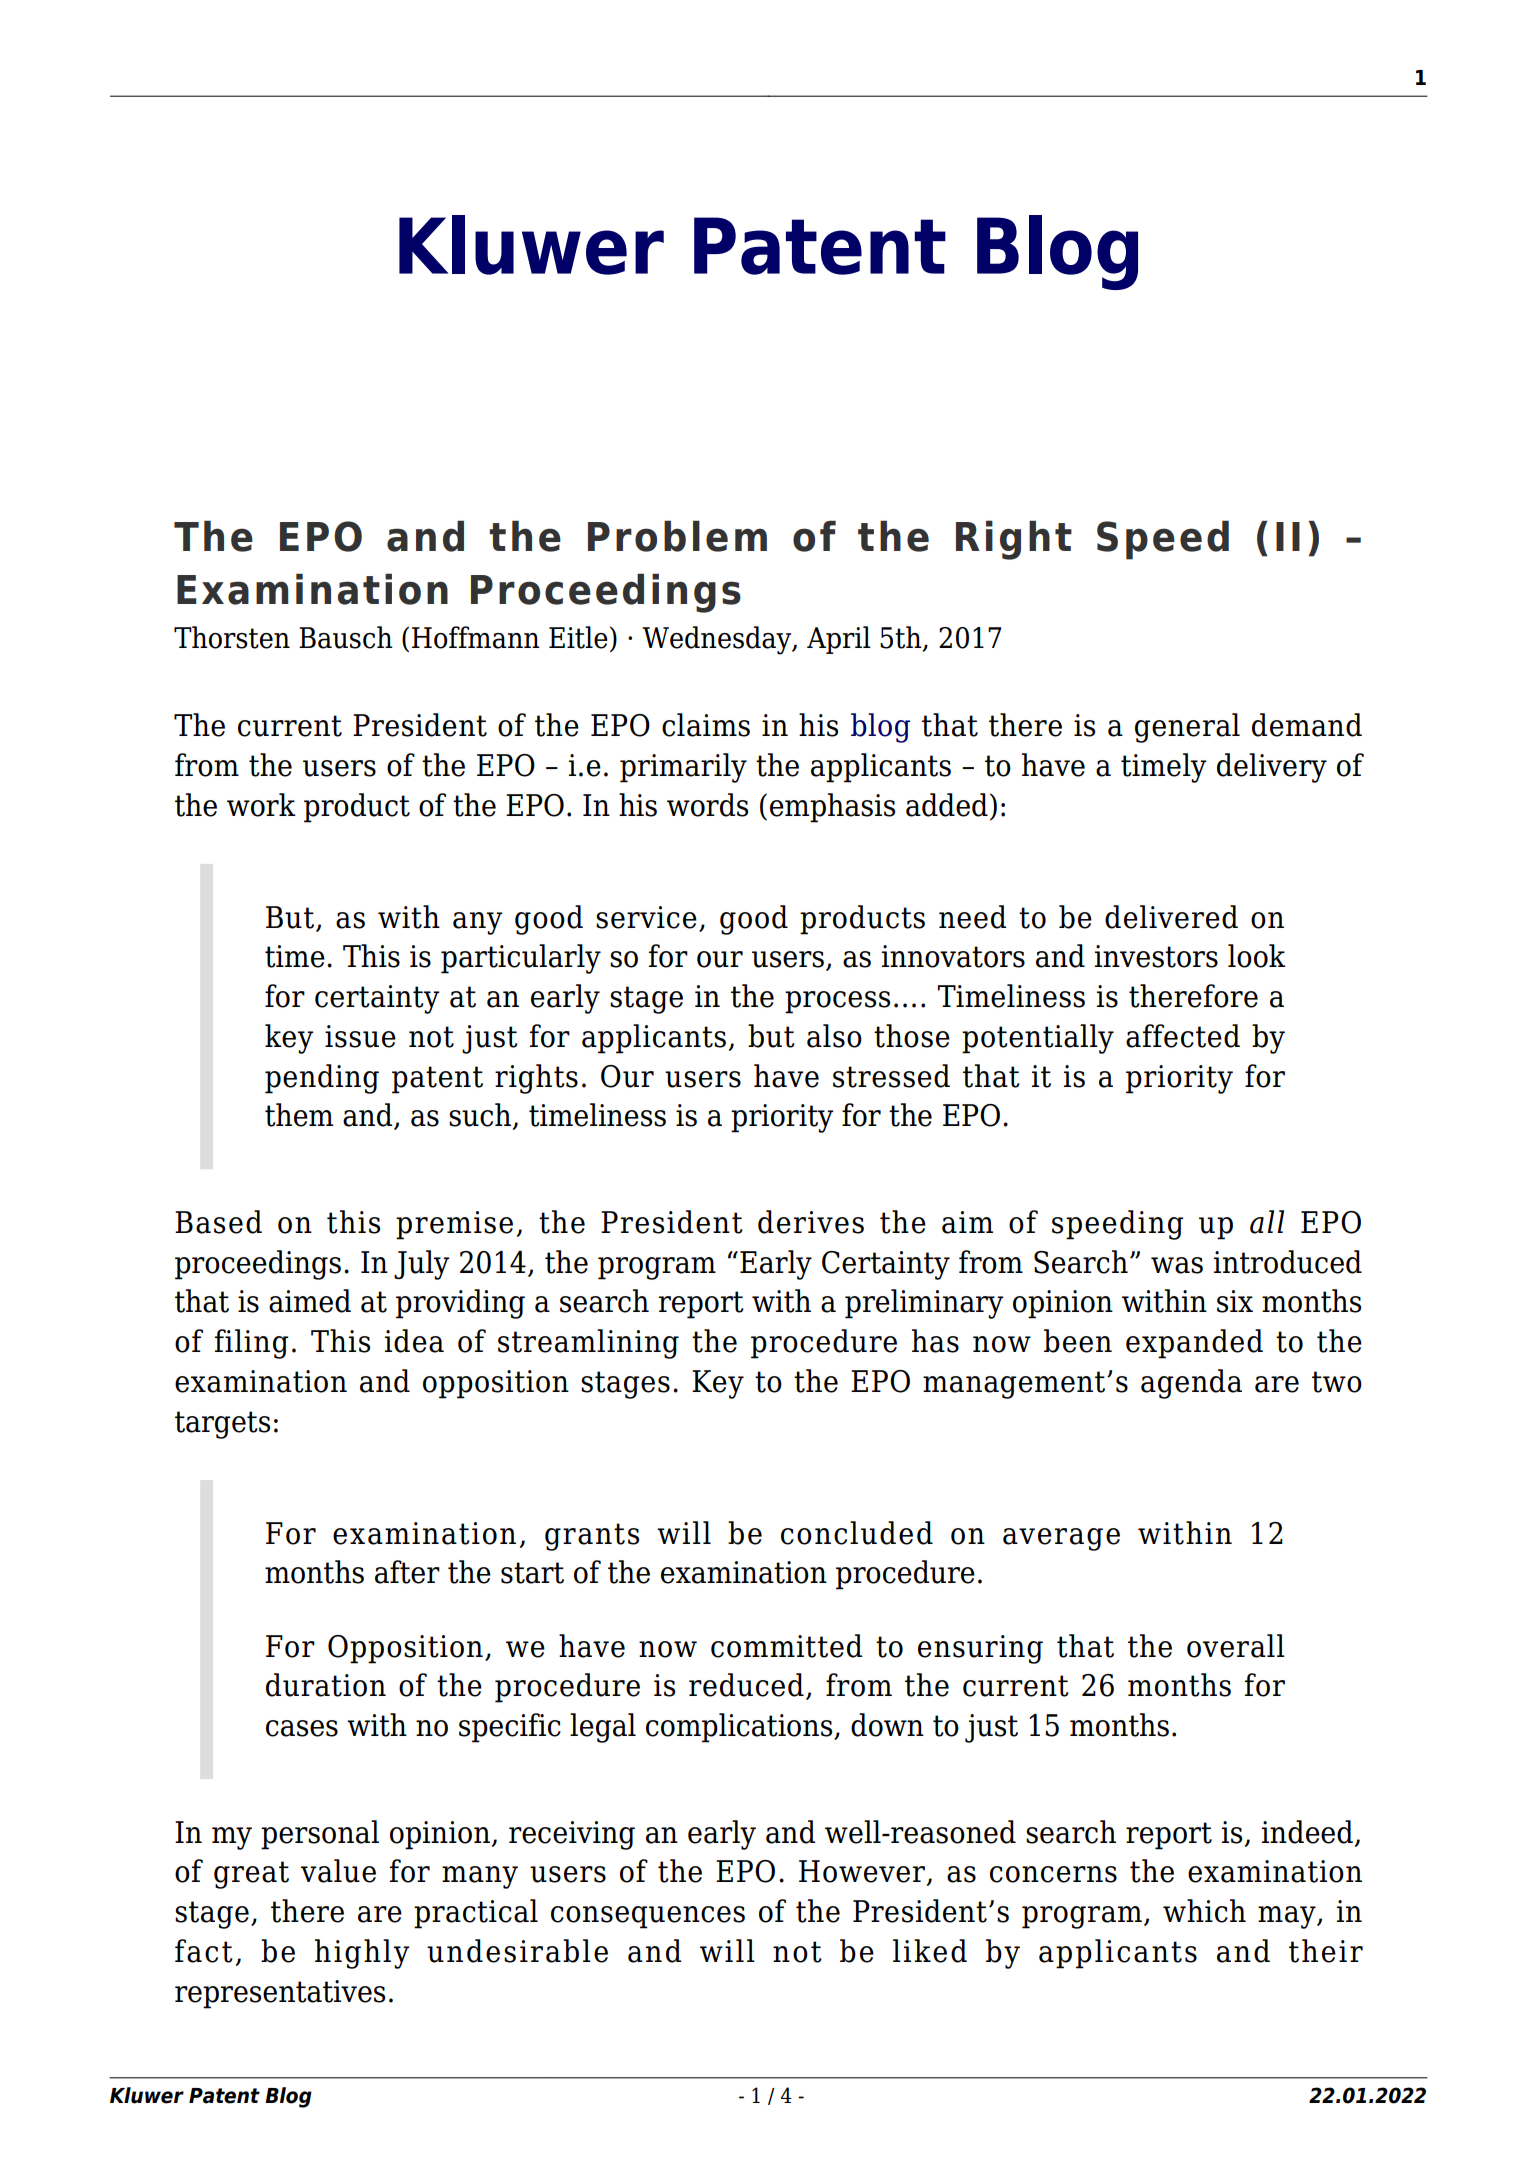 Image resolution: width=1537 pixels, height=2174 pixels. What do you see at coordinates (718, 640) in the image?
I see `Wednesday` at bounding box center [718, 640].
